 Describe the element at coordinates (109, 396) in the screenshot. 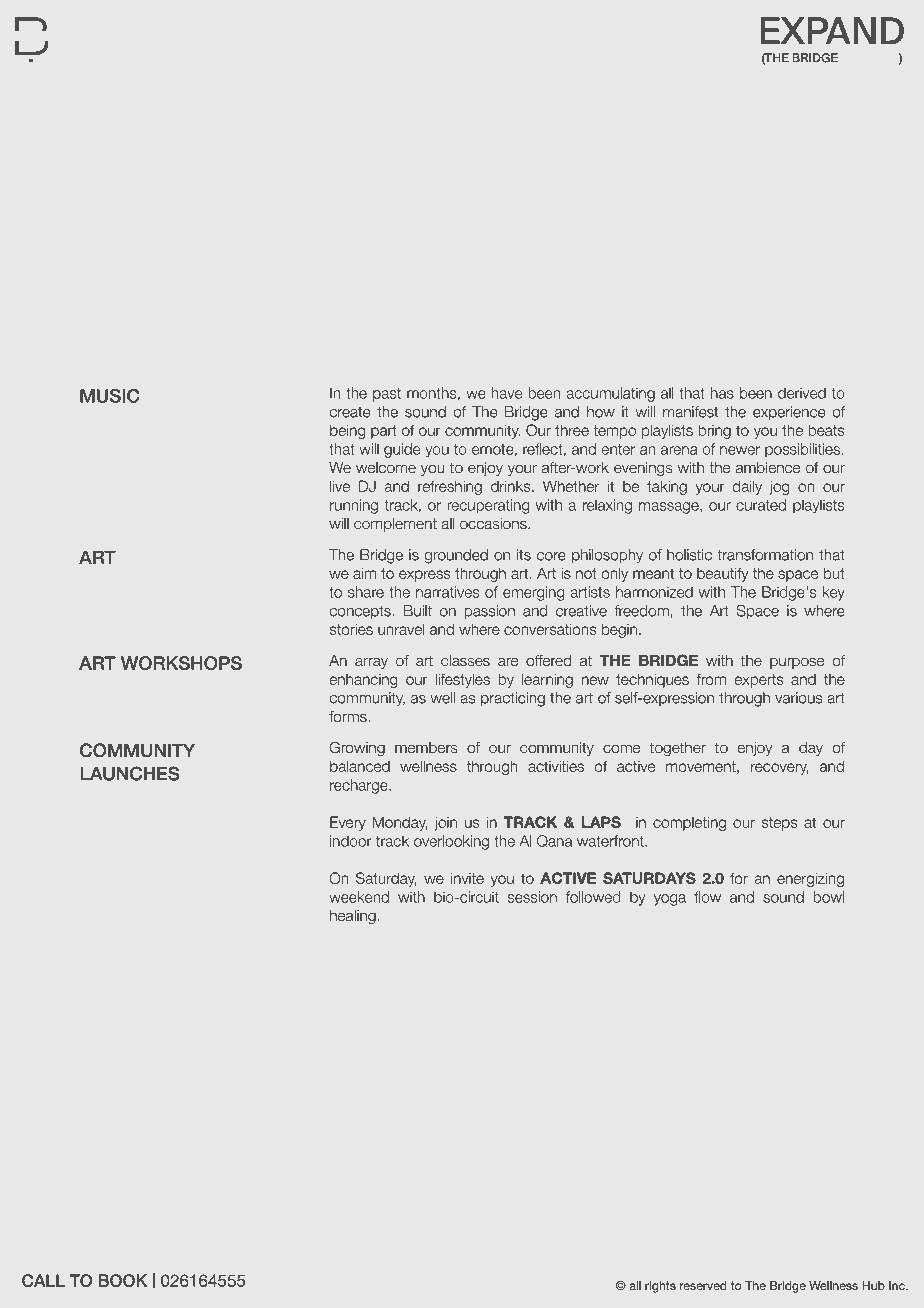

I see `MUSIC` at that location.
